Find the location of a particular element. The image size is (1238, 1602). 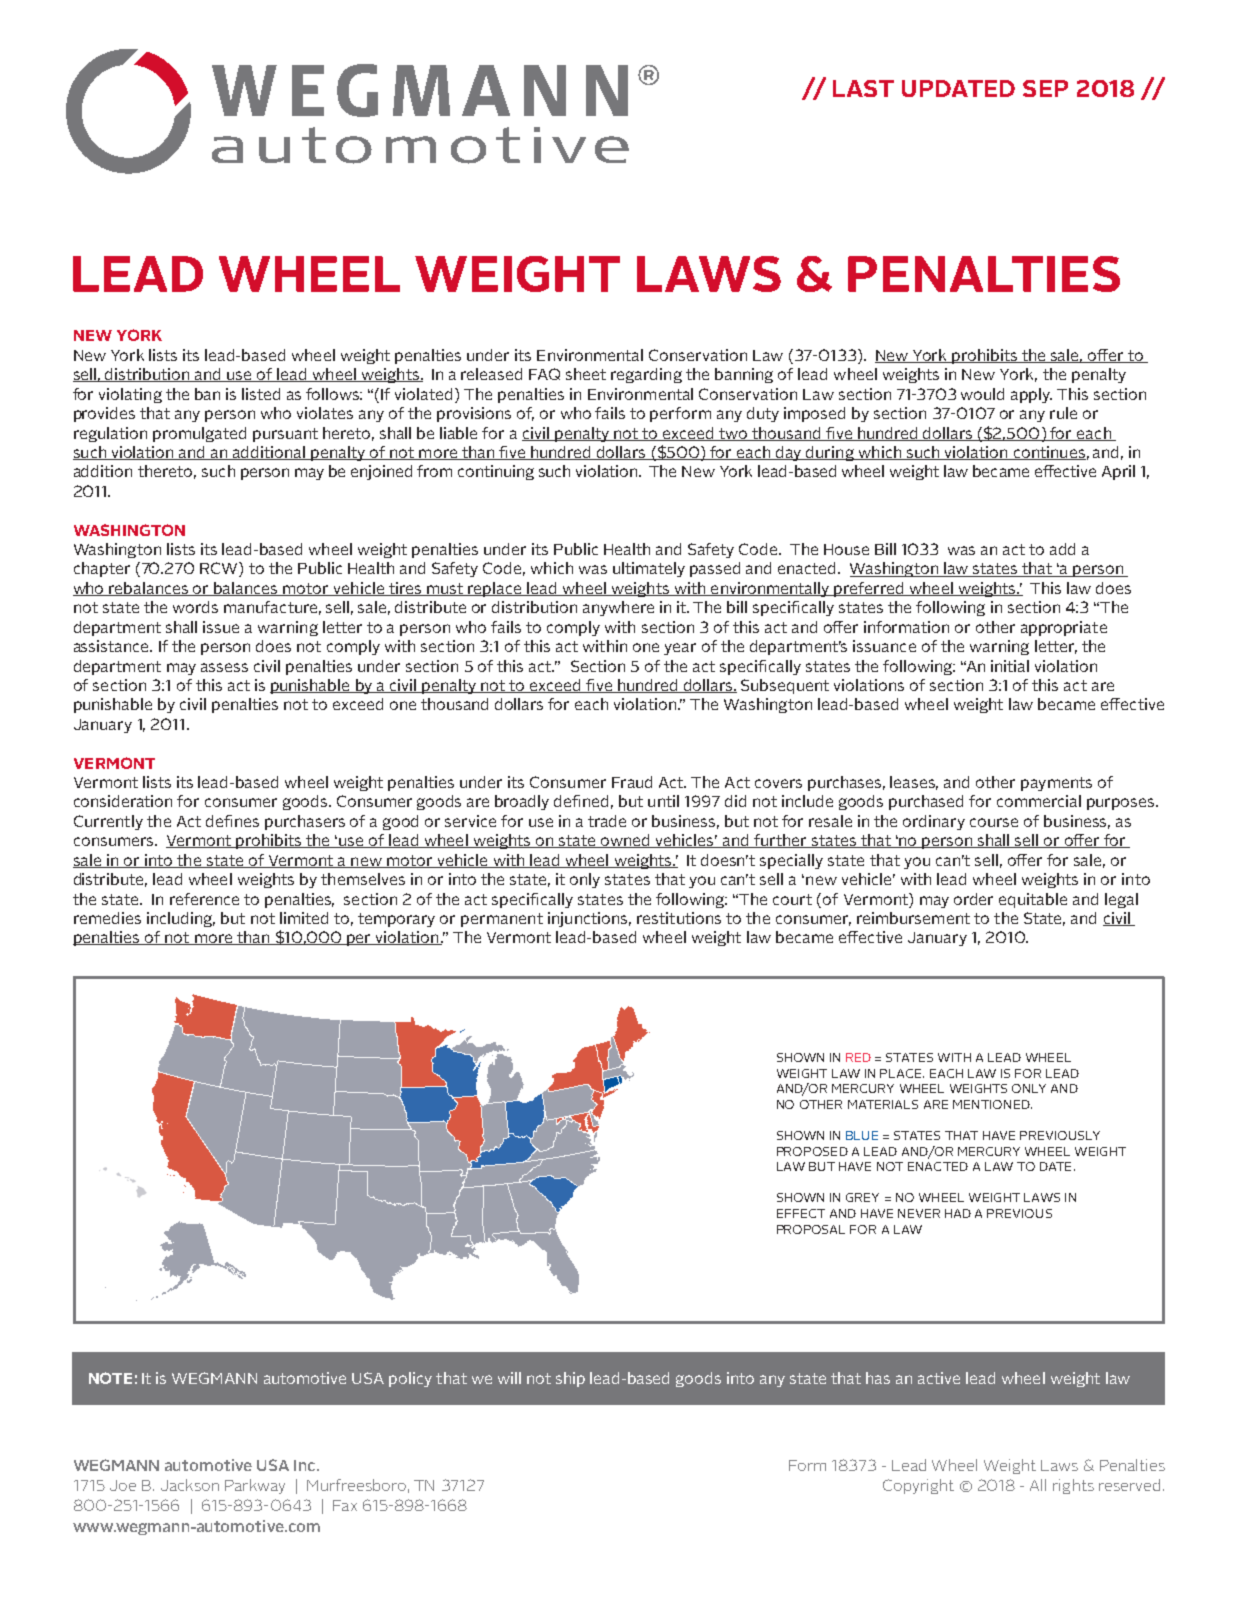

Parkway is located at coordinates (255, 1486).
